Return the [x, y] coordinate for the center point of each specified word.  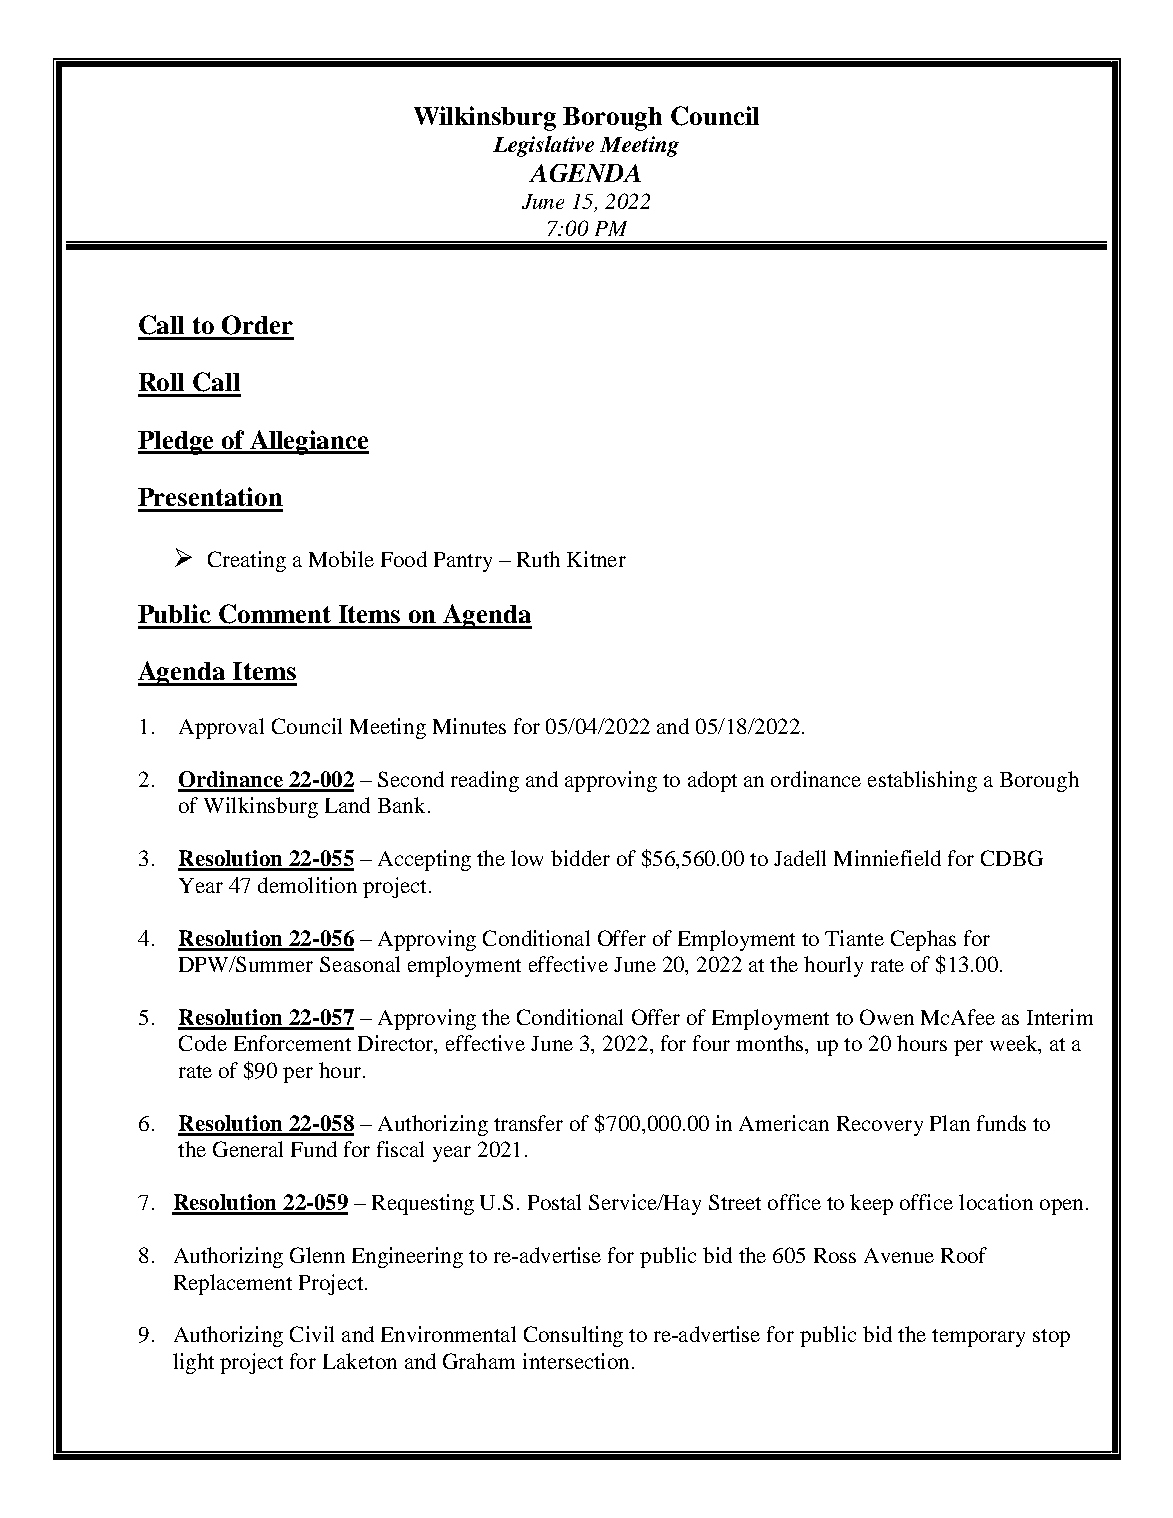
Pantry [463, 562]
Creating [247, 561]
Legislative [543, 146]
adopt [712, 781]
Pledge [177, 443]
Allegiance [308, 442]
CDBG [1012, 858]
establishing [922, 781]
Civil [312, 1334]
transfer [528, 1123]
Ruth [538, 559]
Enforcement [292, 1043]
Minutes [469, 726]
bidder [580, 858]
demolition [307, 885]
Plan [950, 1123]
